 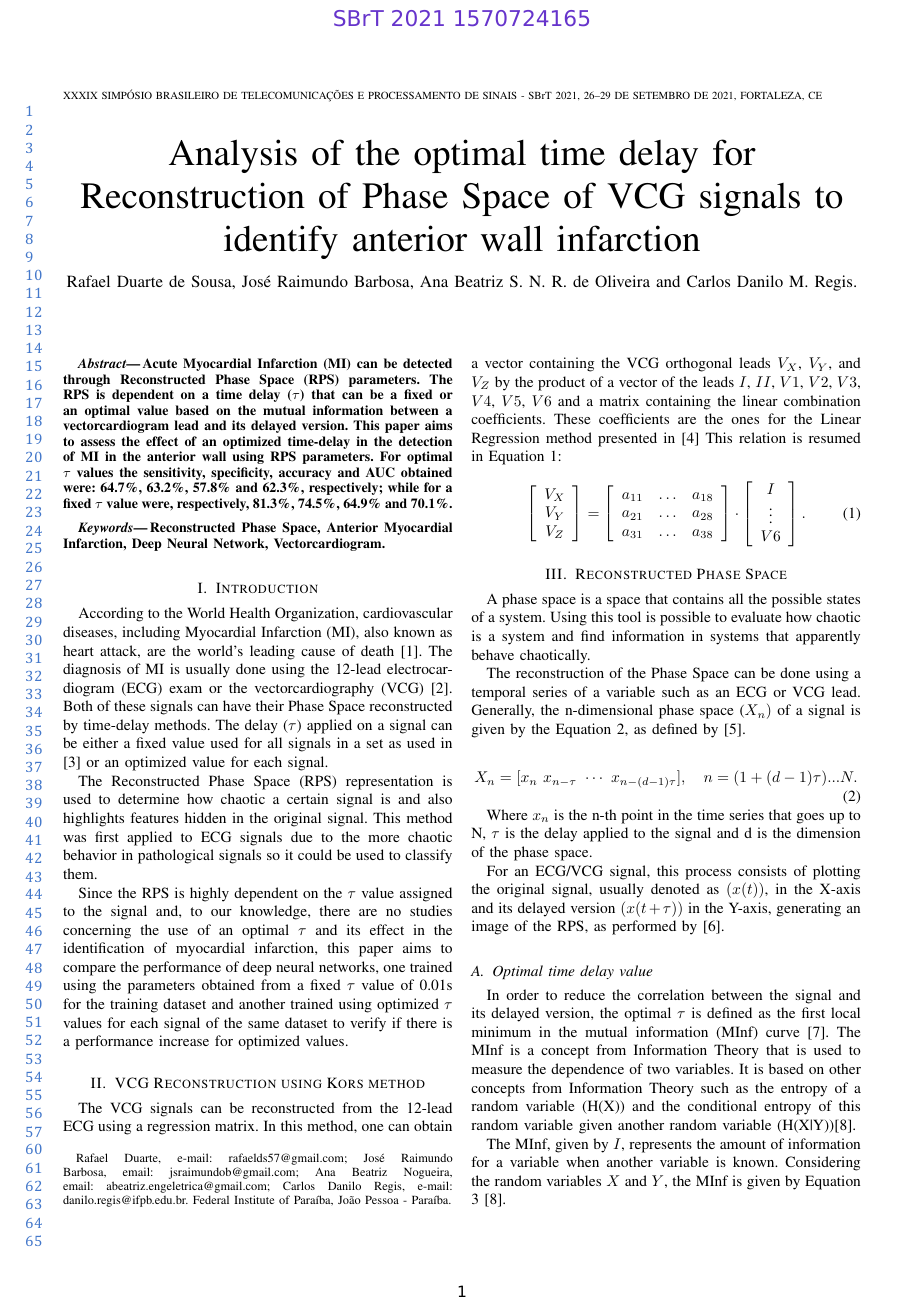 What do you see at coordinates (408, 612) in the screenshot?
I see `cardiovascular` at bounding box center [408, 612].
